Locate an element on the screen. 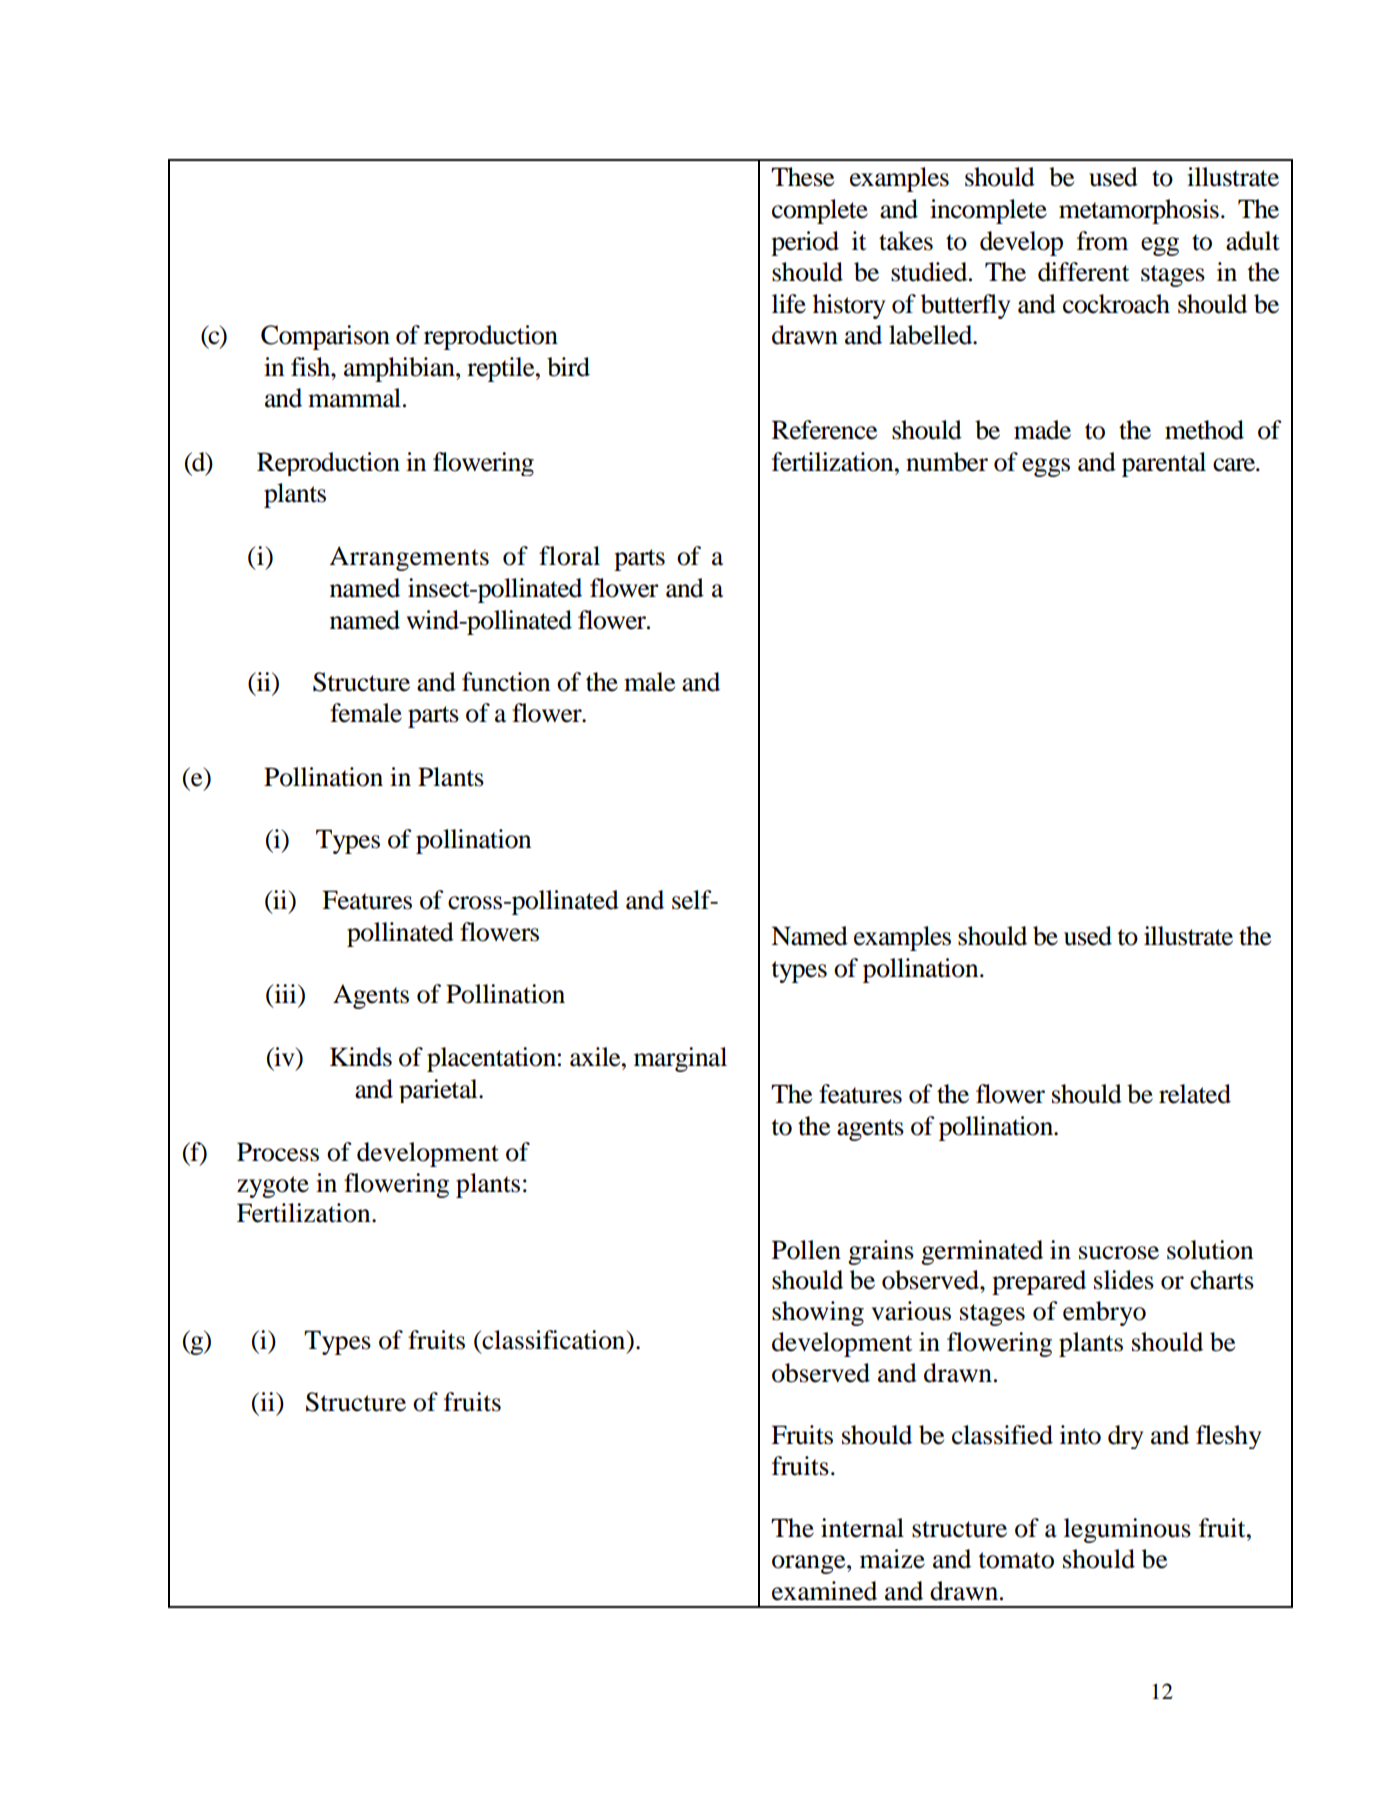  slides is located at coordinates (1124, 1280).
